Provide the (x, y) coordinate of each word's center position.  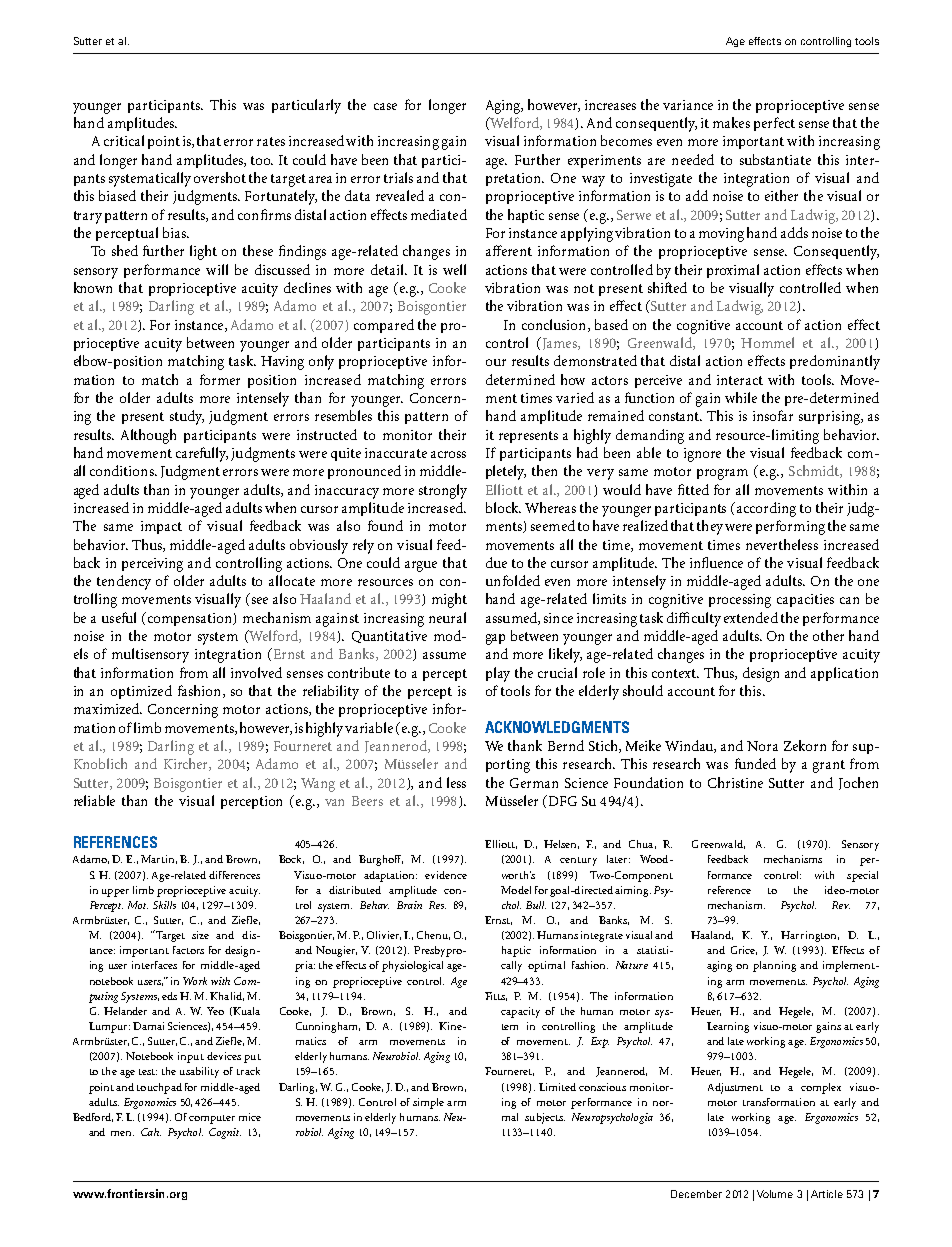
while (741, 397)
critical (124, 140)
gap (495, 639)
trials (398, 177)
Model (516, 890)
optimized (141, 692)
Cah (151, 1132)
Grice (744, 950)
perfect (774, 124)
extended (751, 617)
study (187, 417)
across (448, 454)
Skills (164, 905)
